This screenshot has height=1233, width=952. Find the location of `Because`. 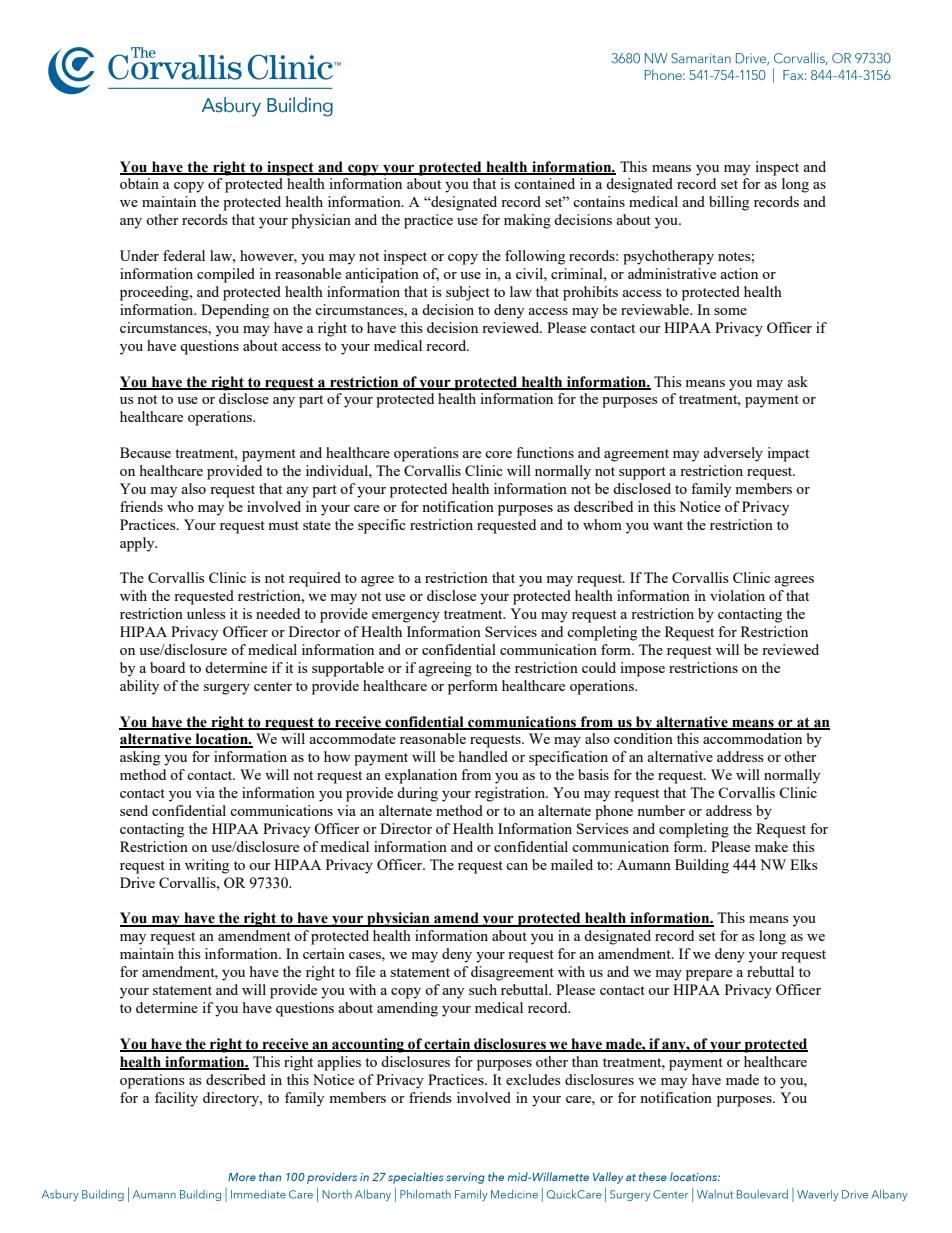

Because is located at coordinates (145, 452).
